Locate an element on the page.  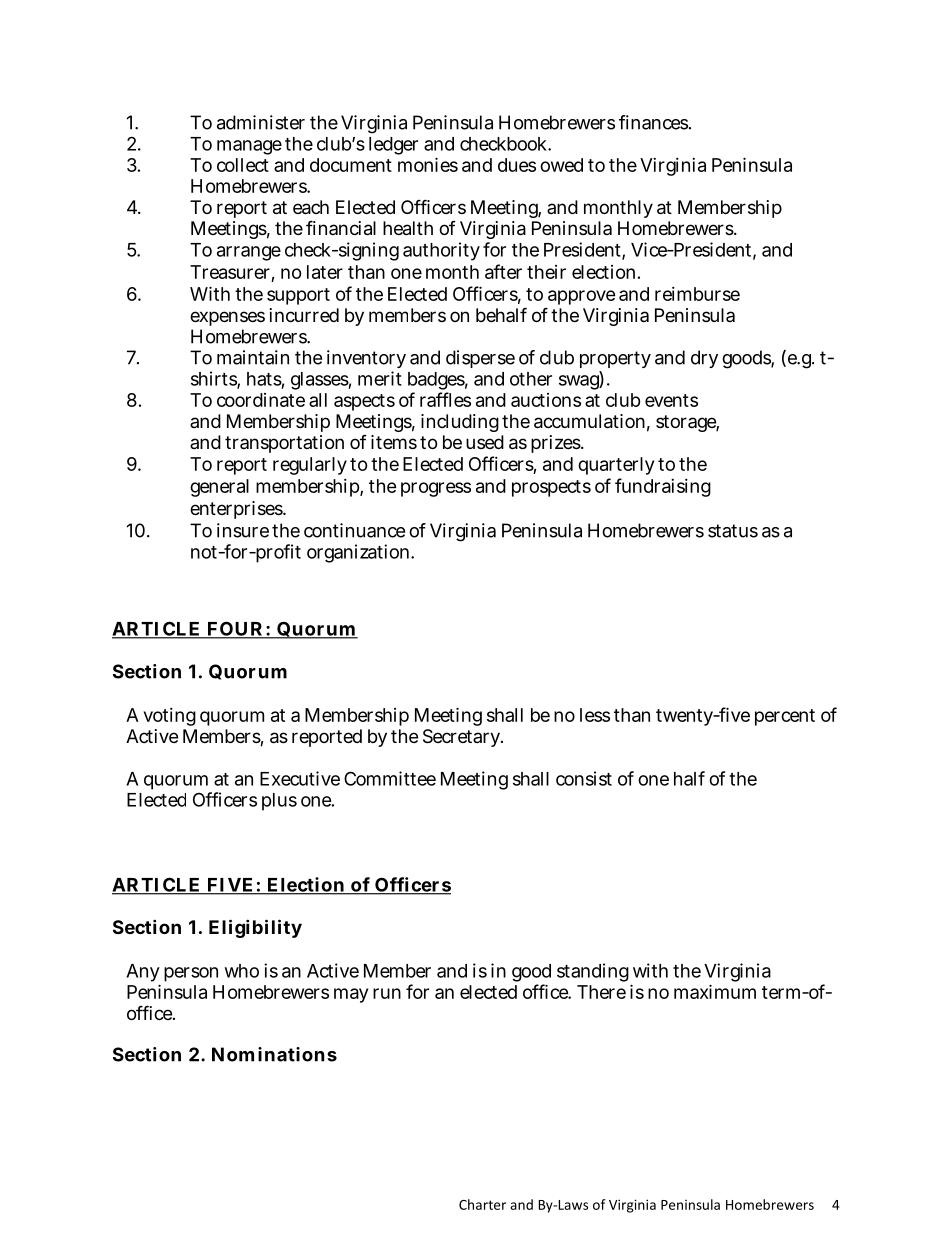
including is located at coordinates (460, 423).
